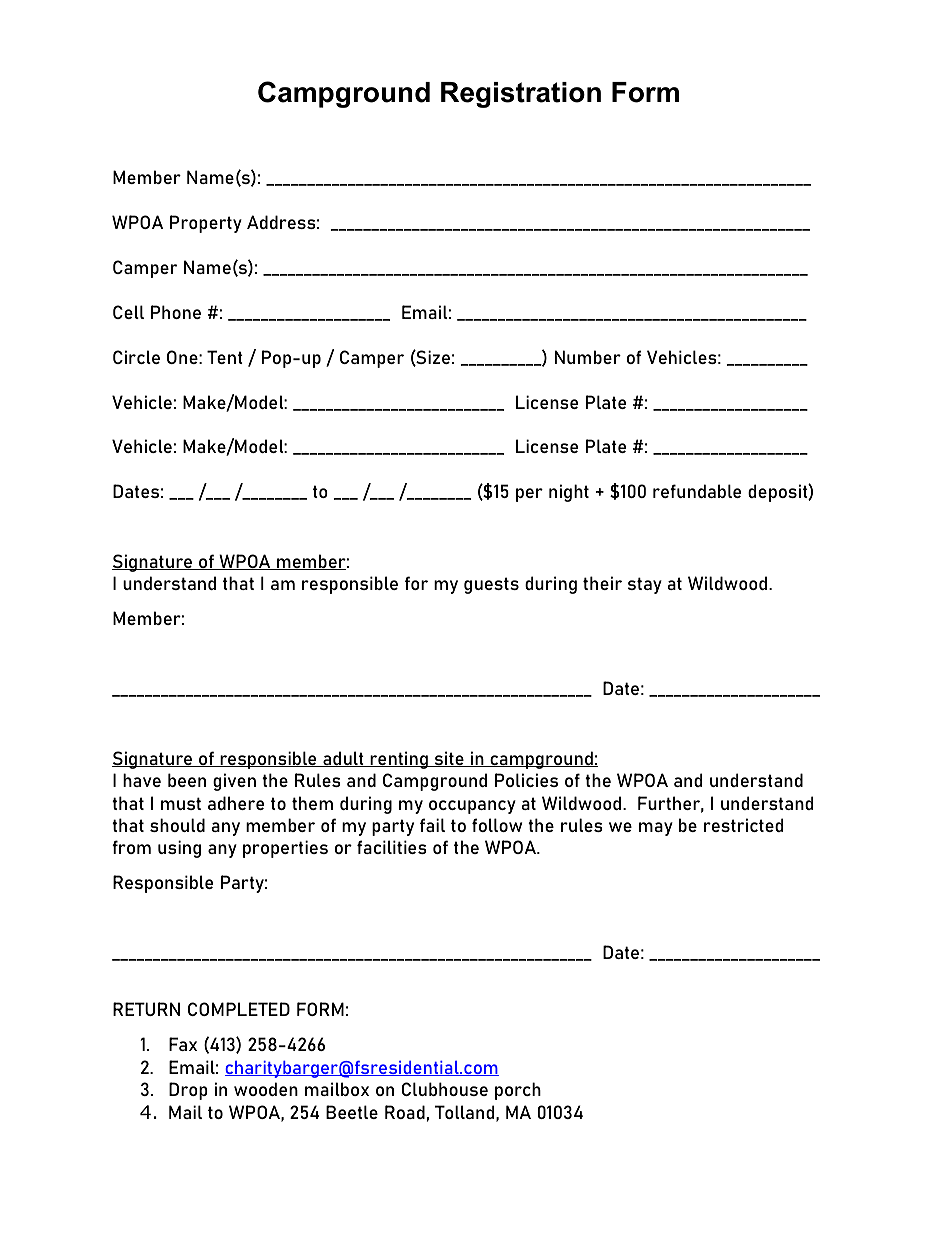 This page has height=1233, width=952. Describe the element at coordinates (588, 357) in the page. I see `Number` at that location.
